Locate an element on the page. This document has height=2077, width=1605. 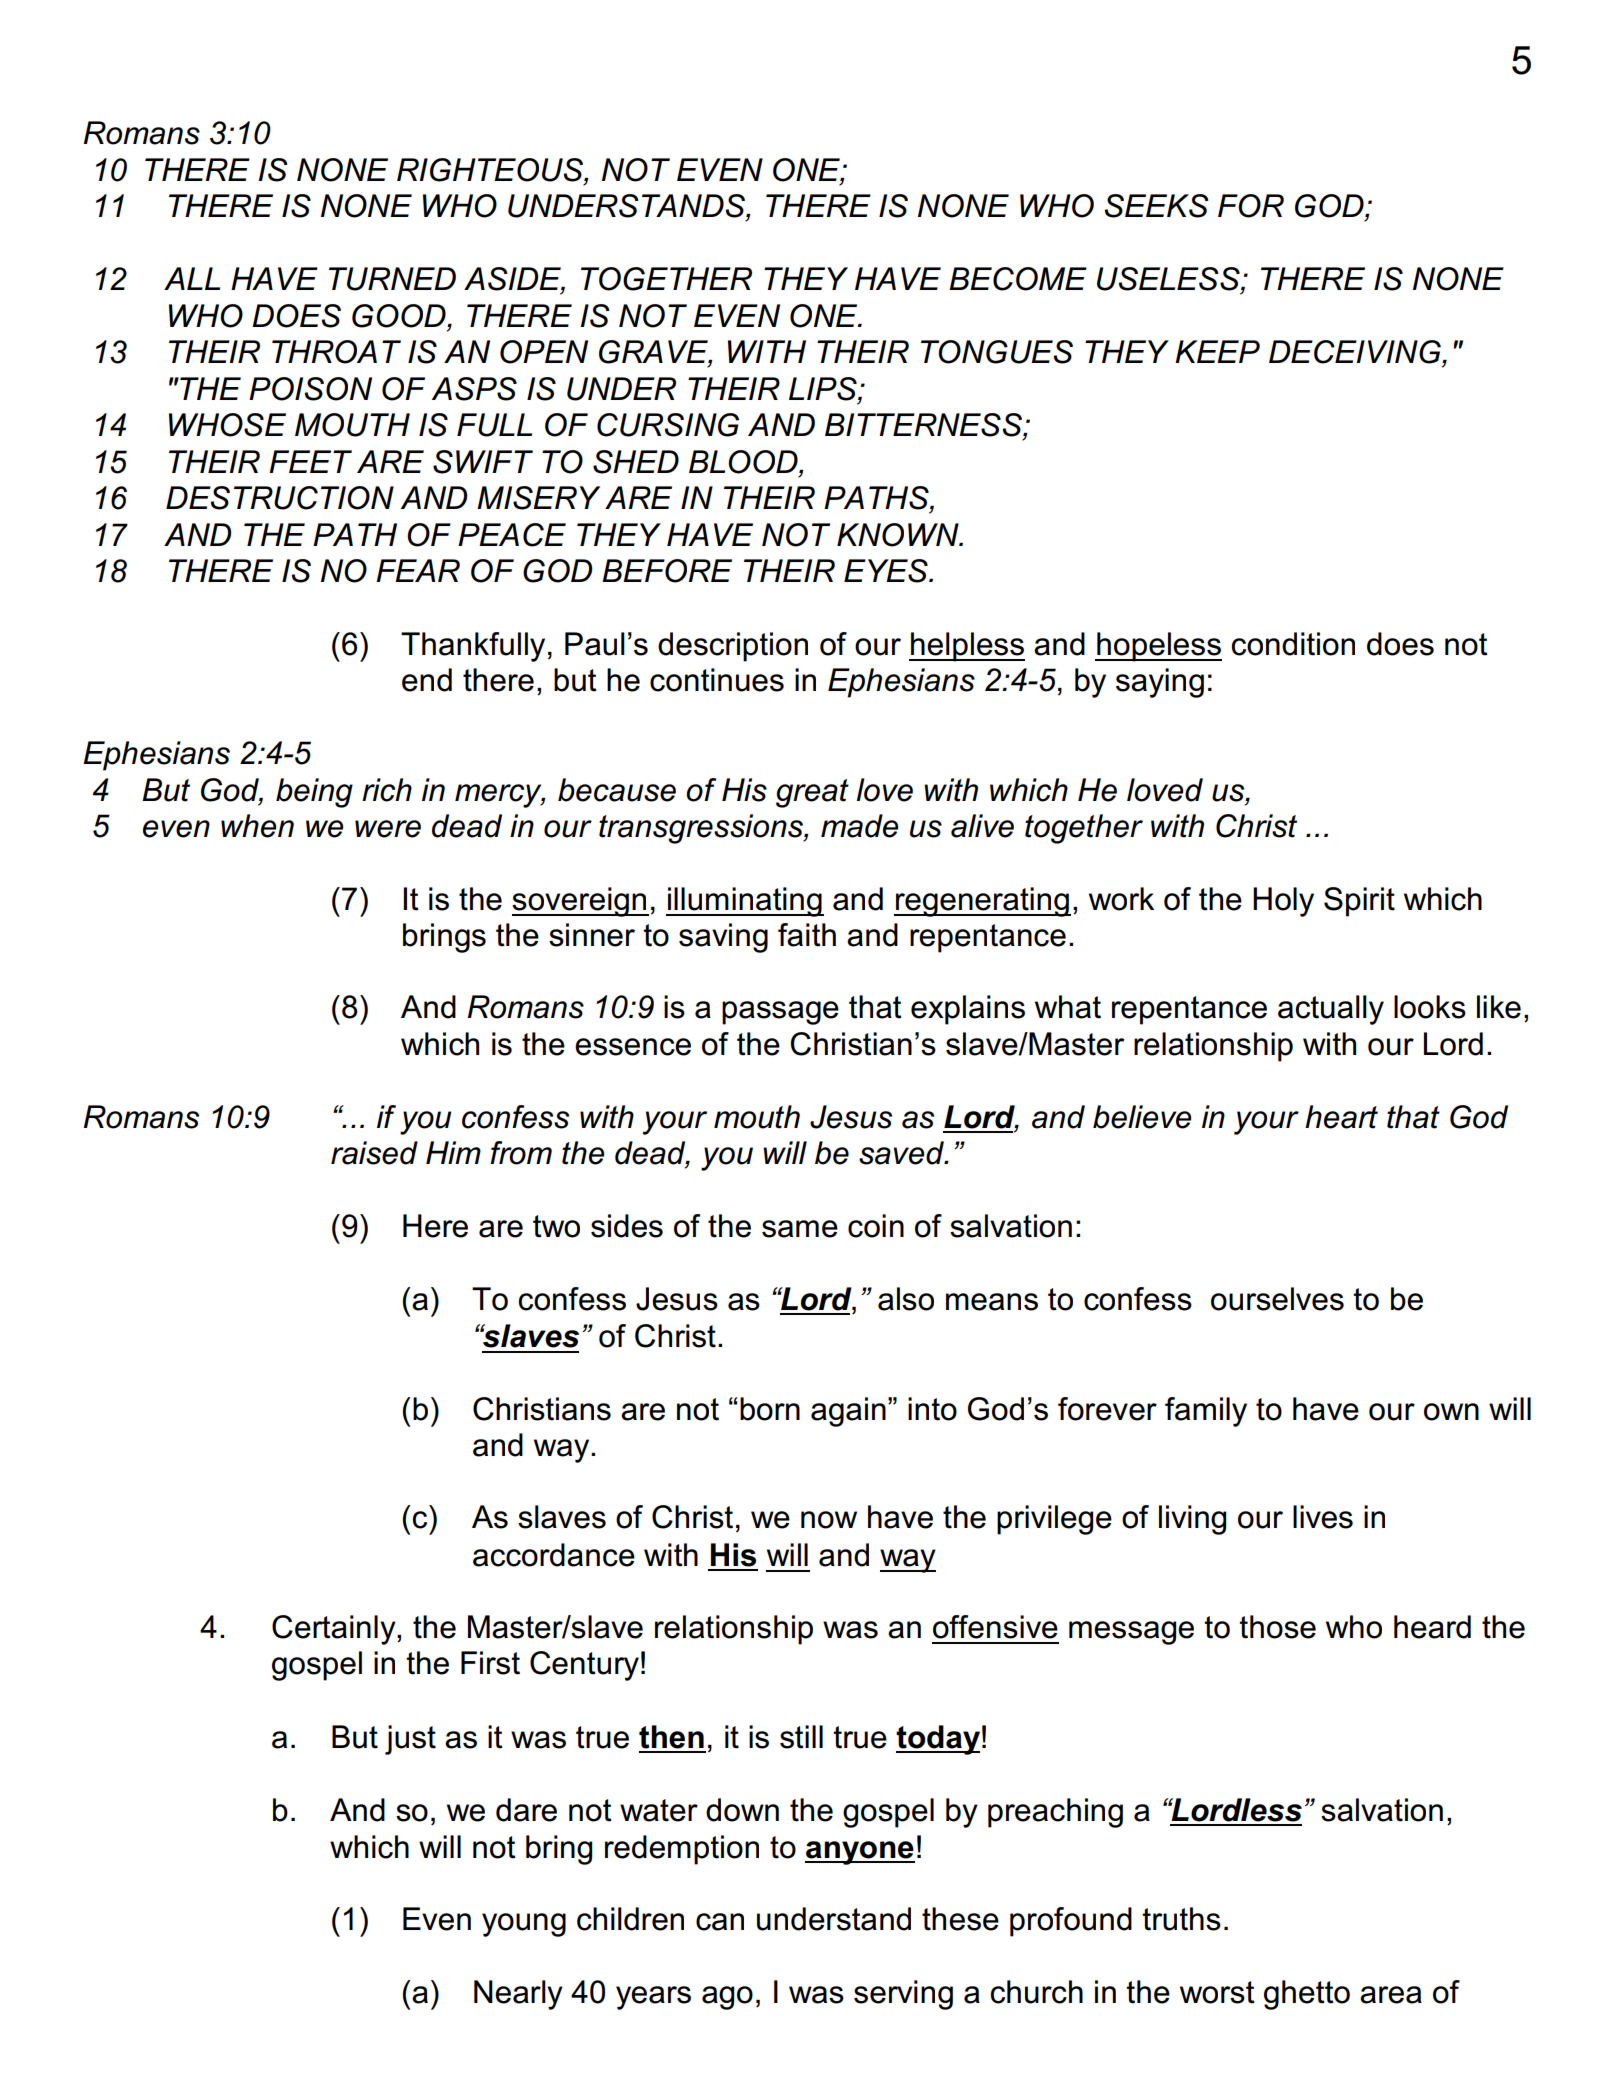
ghetto is located at coordinates (1307, 1995).
